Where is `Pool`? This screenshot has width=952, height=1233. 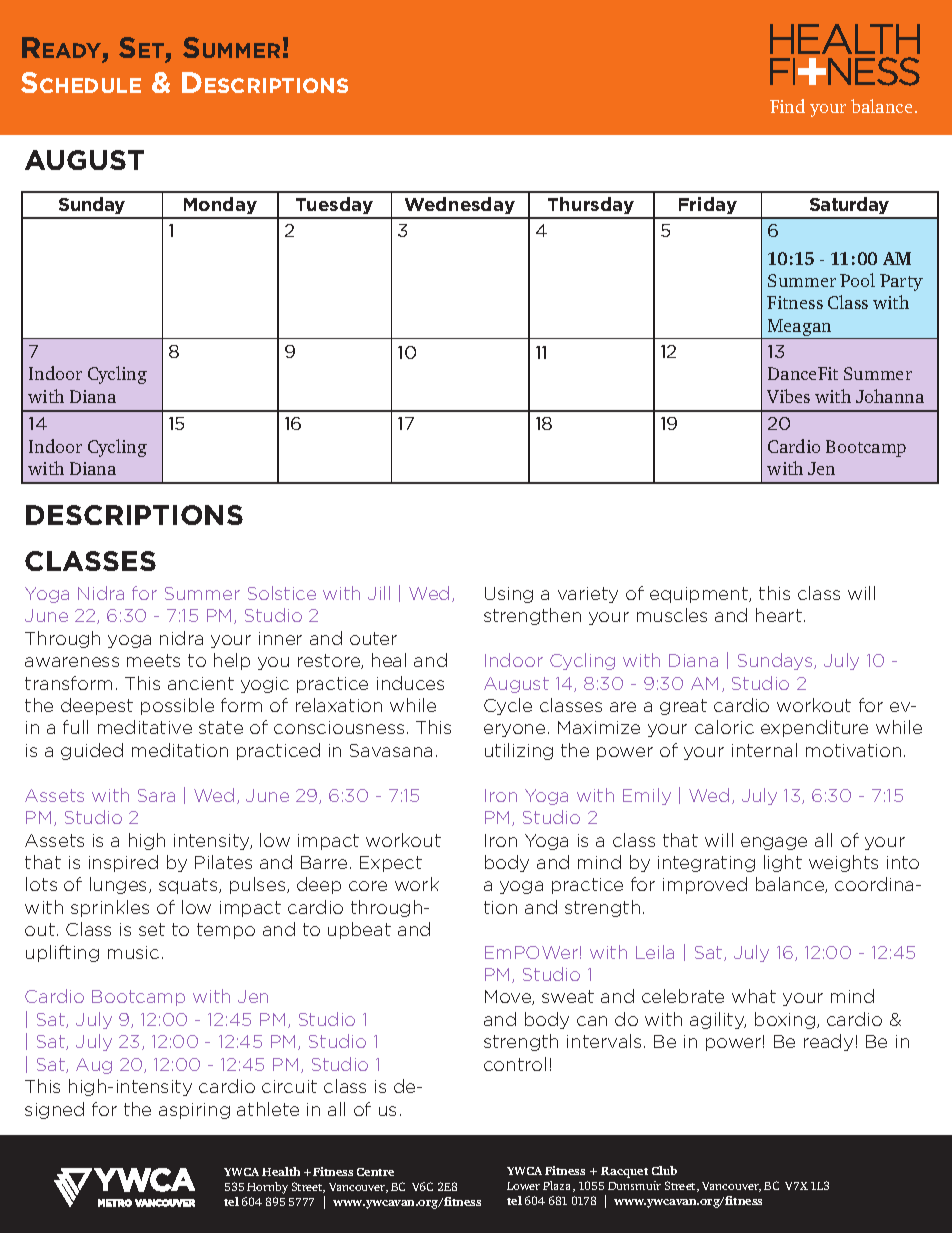 Pool is located at coordinates (857, 280).
